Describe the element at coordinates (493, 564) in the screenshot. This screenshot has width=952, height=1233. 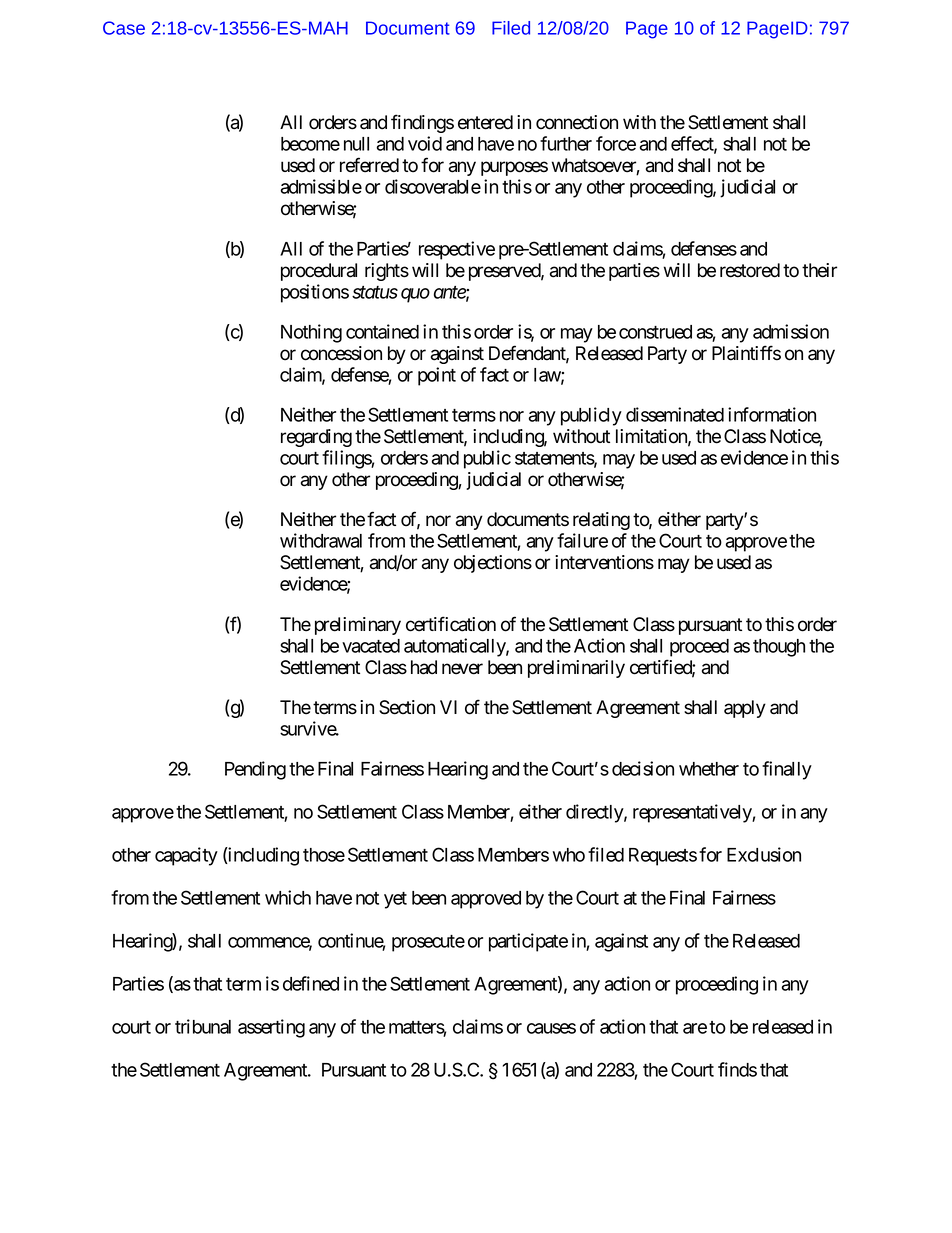
I see `objections` at that location.
